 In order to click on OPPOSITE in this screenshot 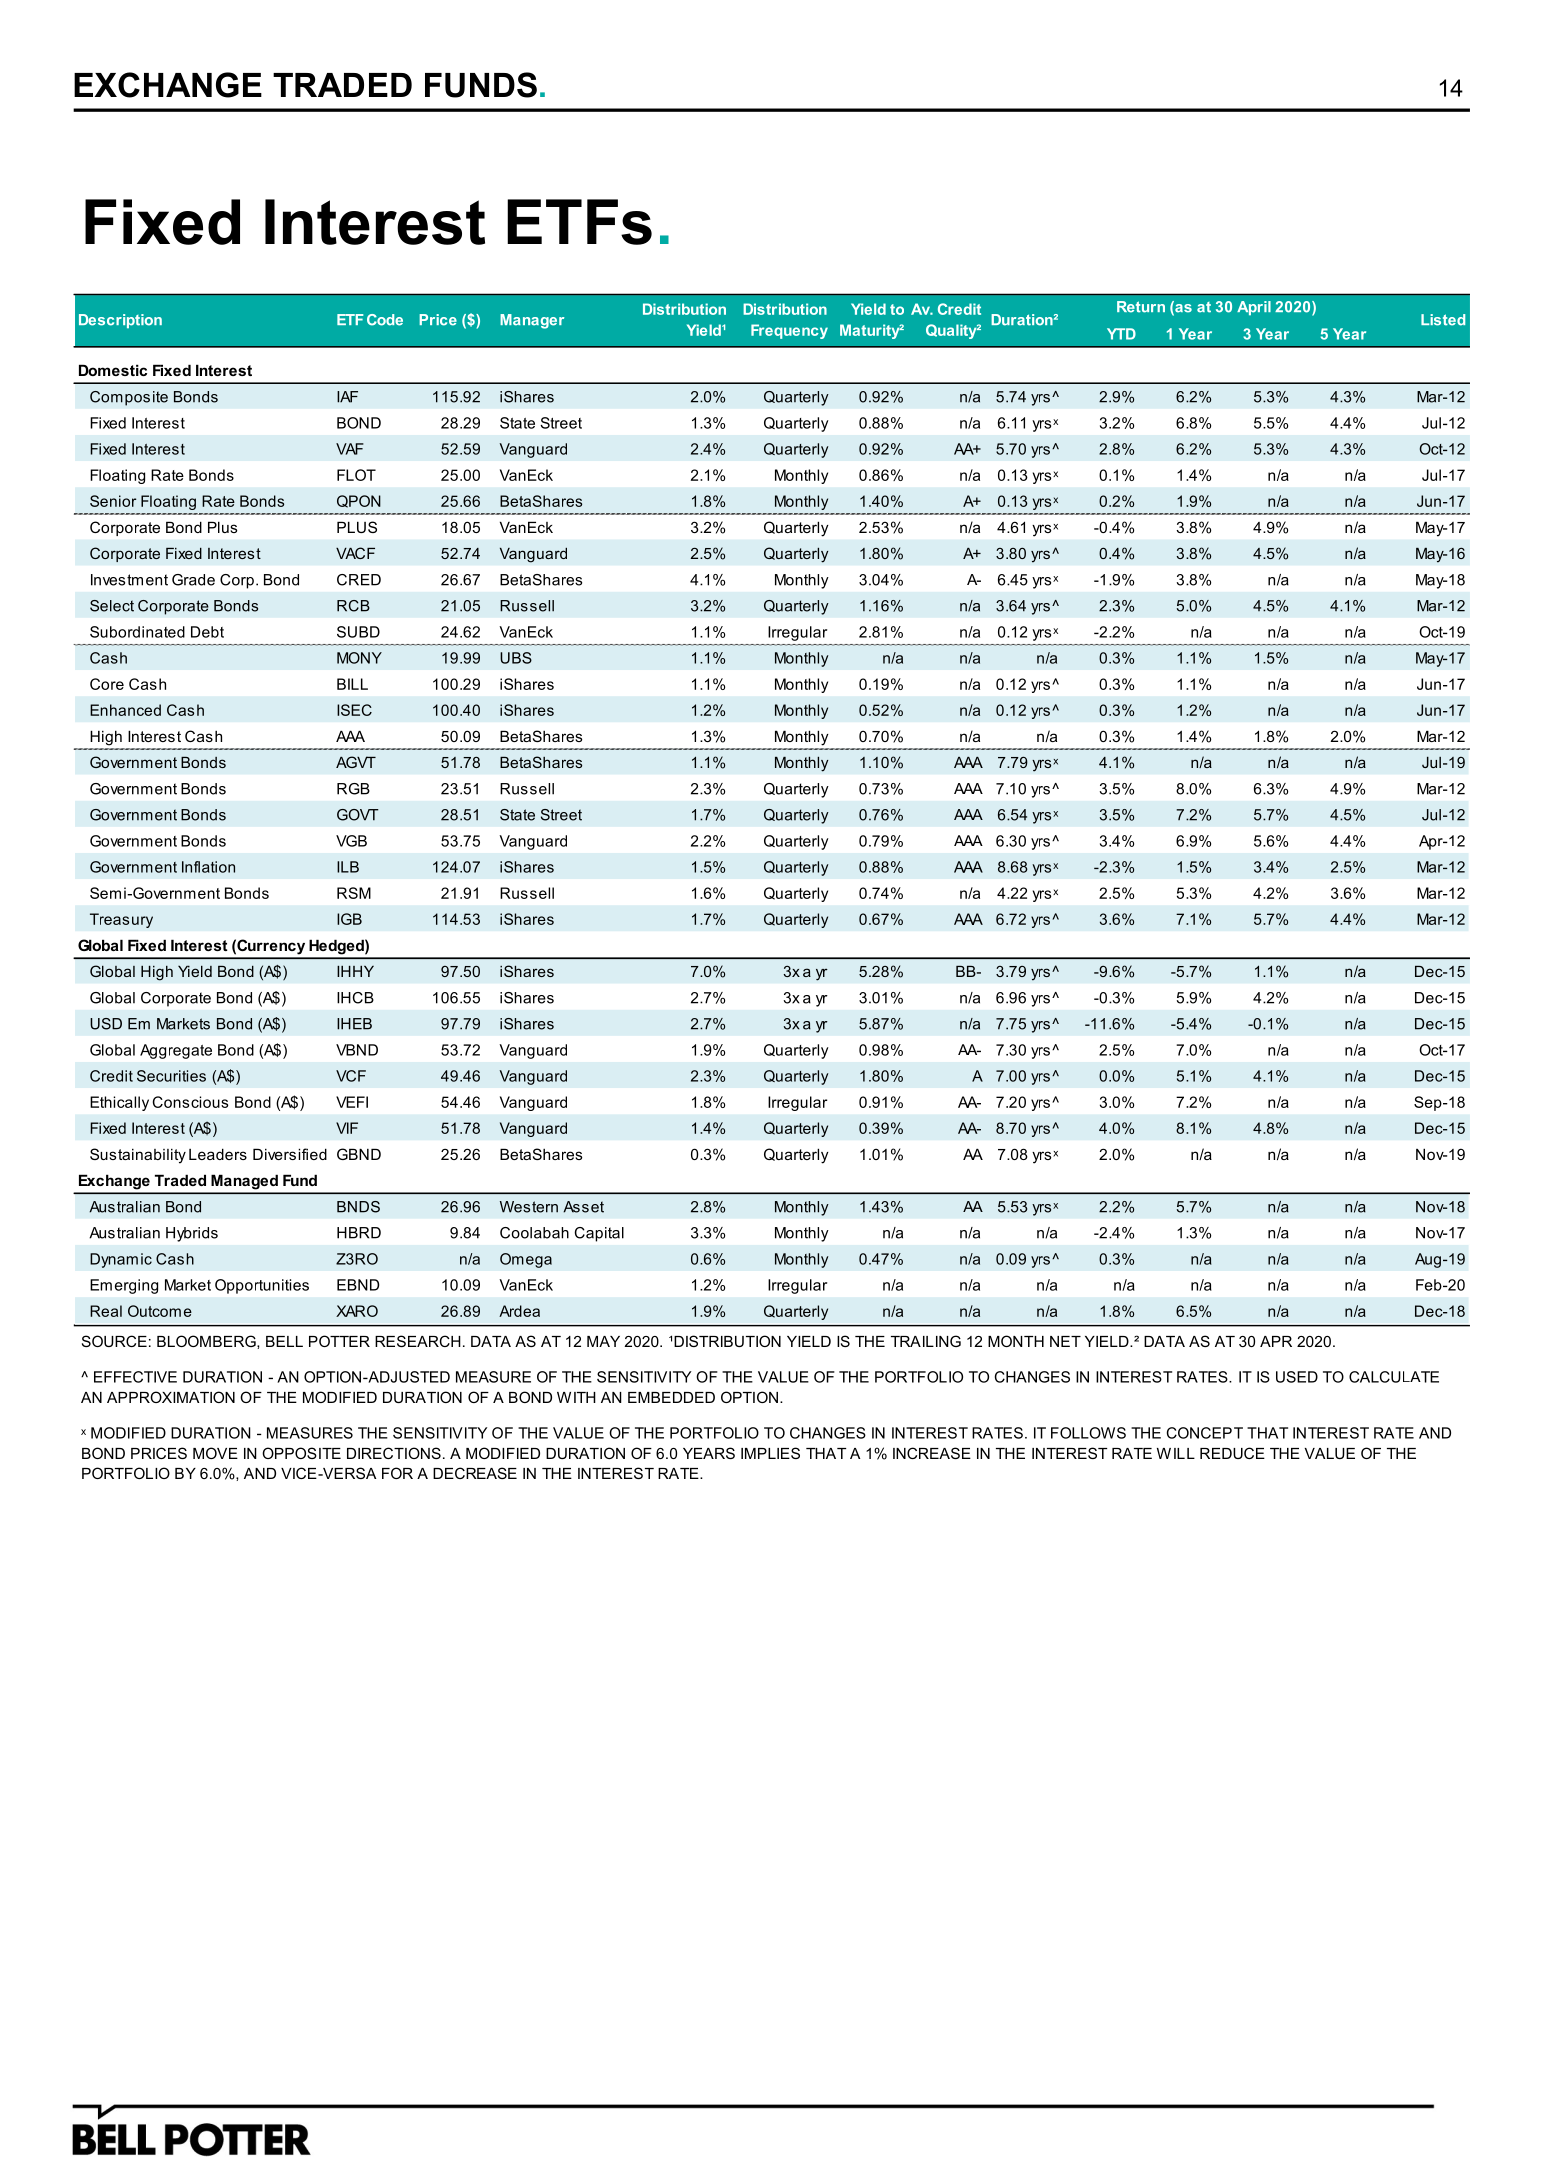, I will do `click(301, 1453)`.
